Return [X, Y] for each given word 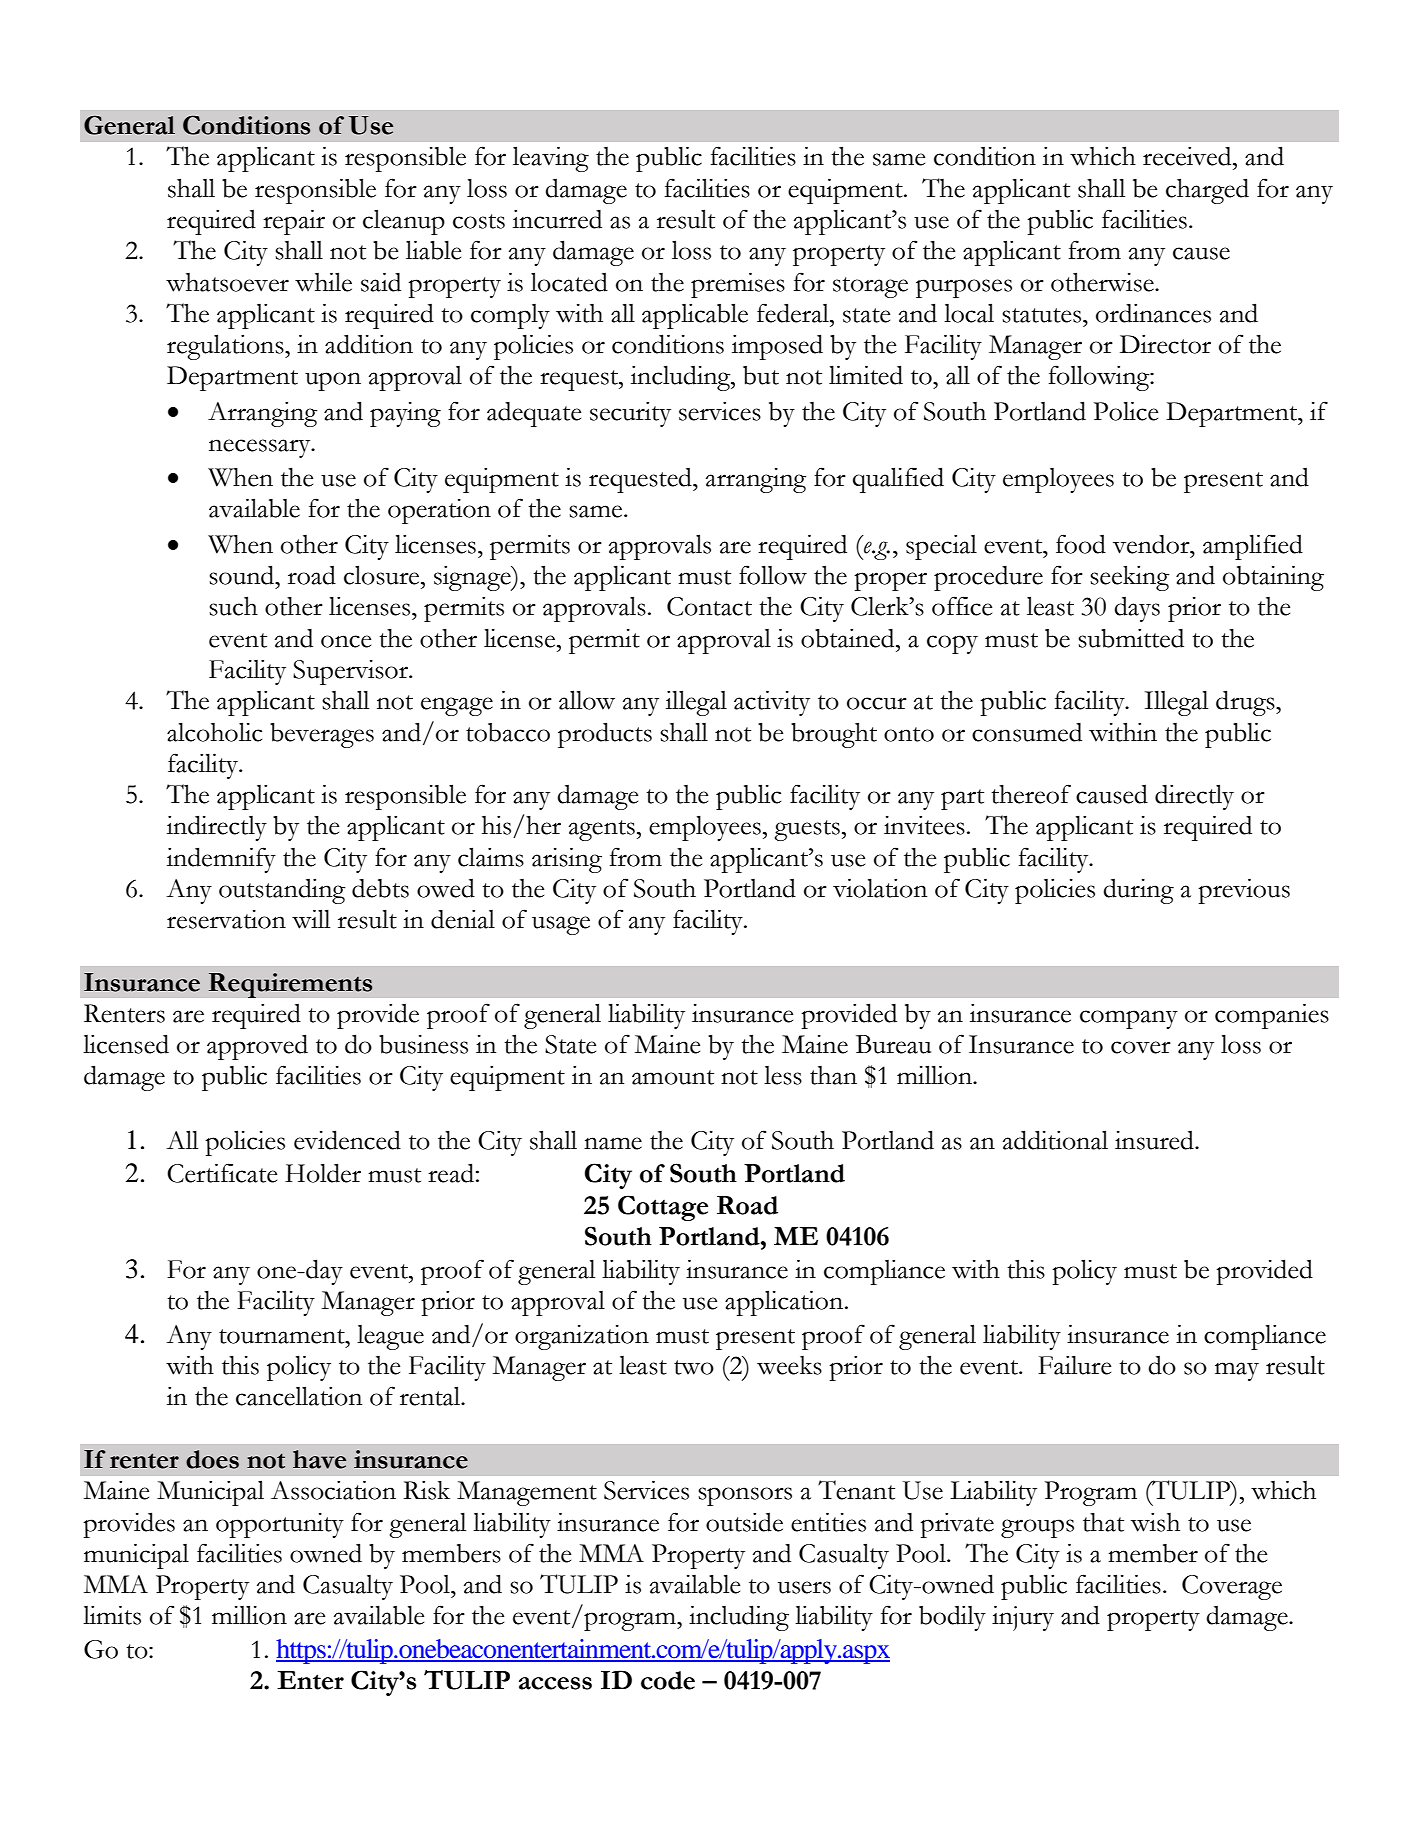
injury [1023, 1618]
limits [112, 1615]
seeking [1130, 578]
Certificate [222, 1173]
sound [243, 575]
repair [294, 222]
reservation [226, 919]
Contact [709, 606]
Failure [1074, 1365]
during [1138, 891]
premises [738, 285]
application [785, 1303]
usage [561, 925]
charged [1207, 191]
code [668, 1680]
